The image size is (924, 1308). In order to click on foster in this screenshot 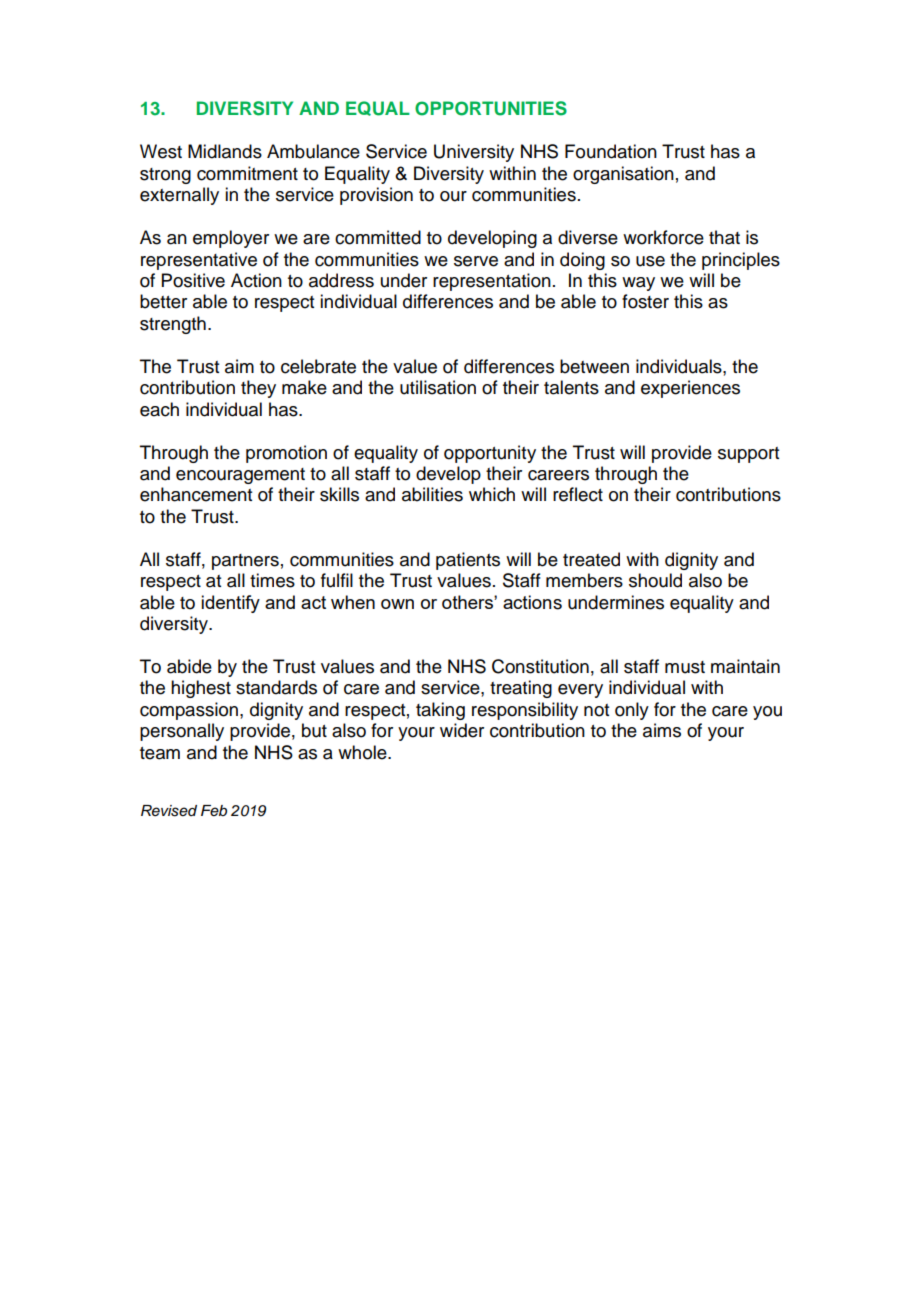, I will do `click(645, 301)`.
